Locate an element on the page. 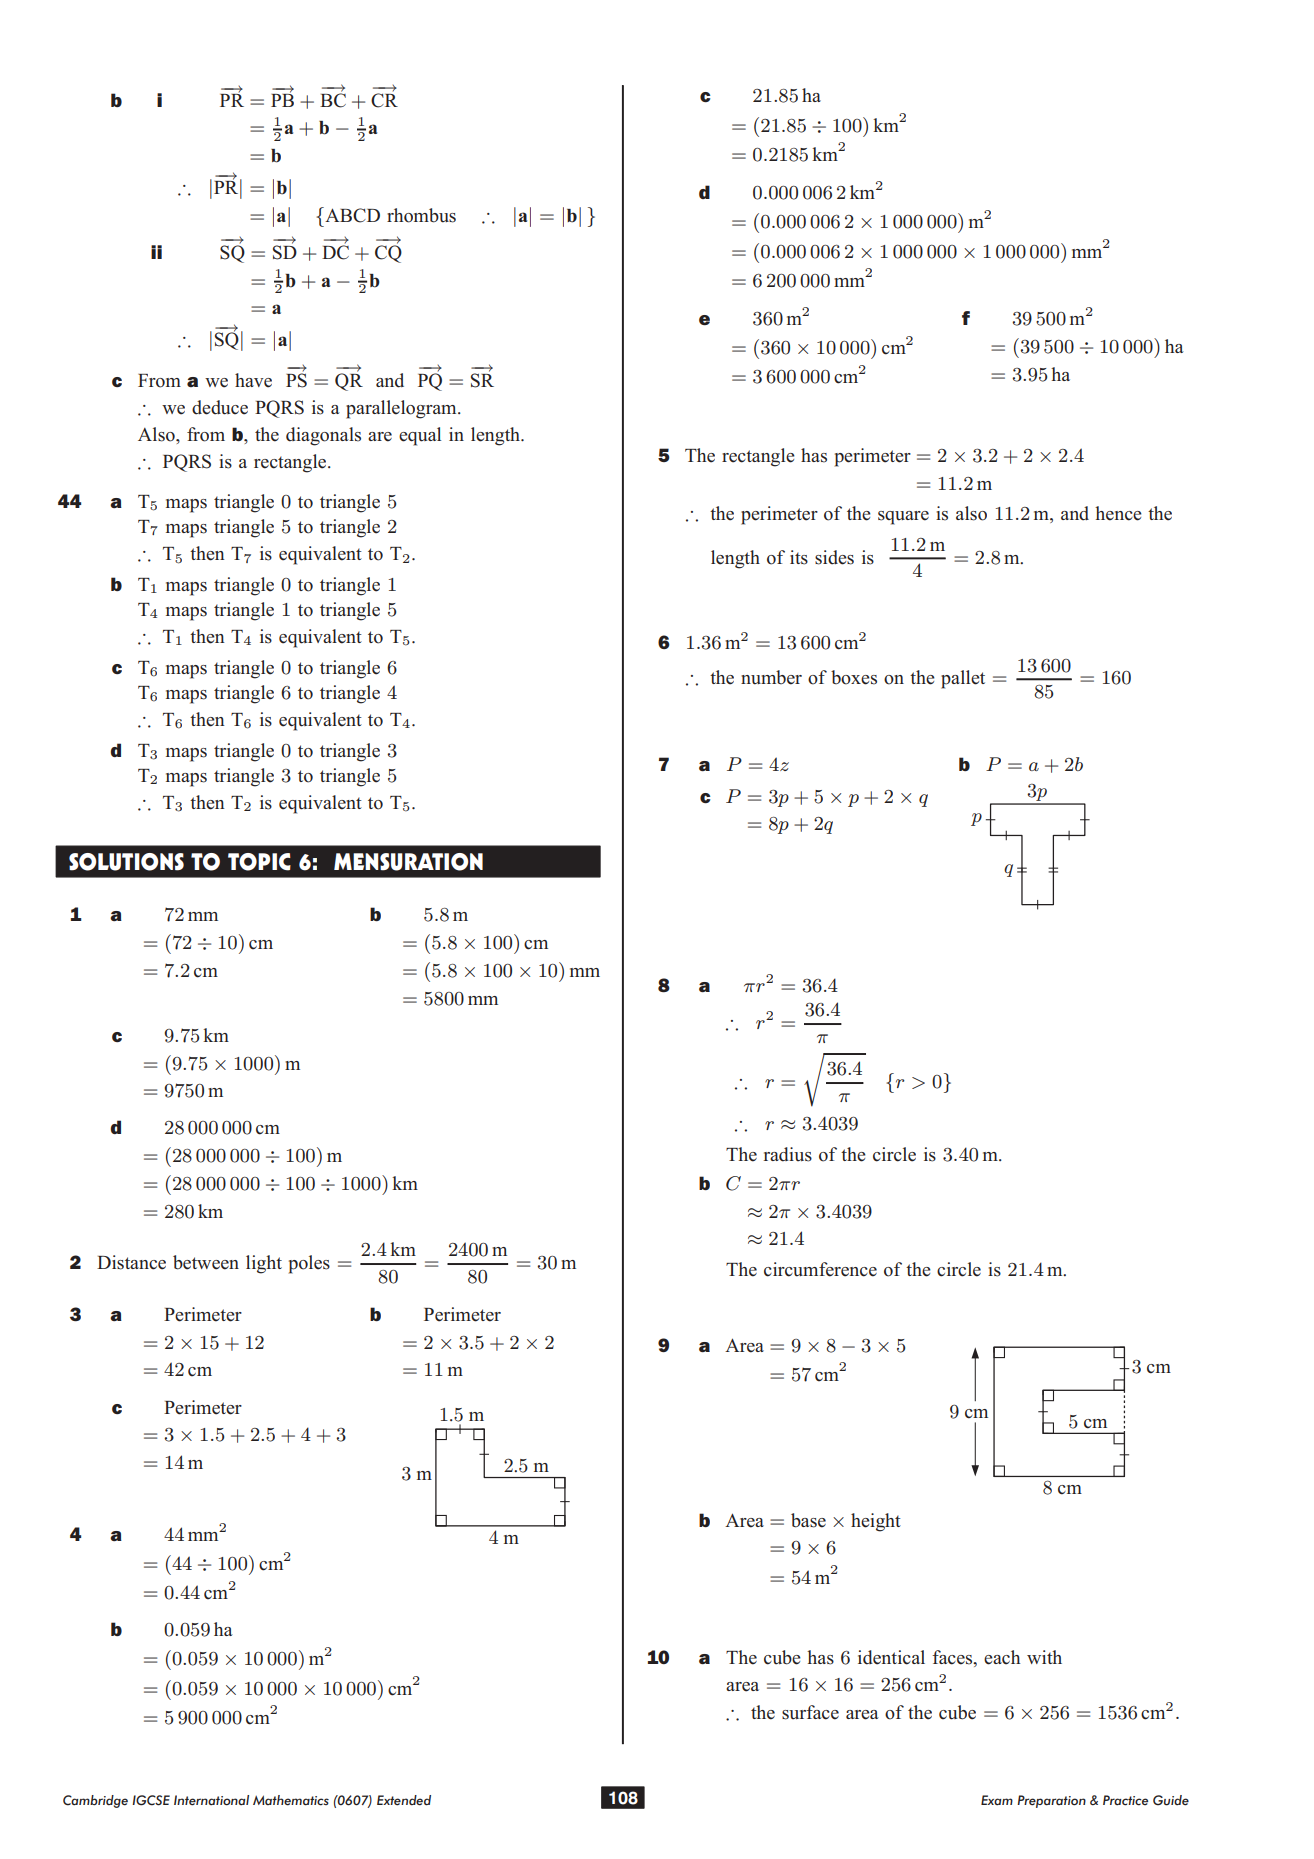 The width and height of the page is (1314, 1859). surface is located at coordinates (810, 1712).
